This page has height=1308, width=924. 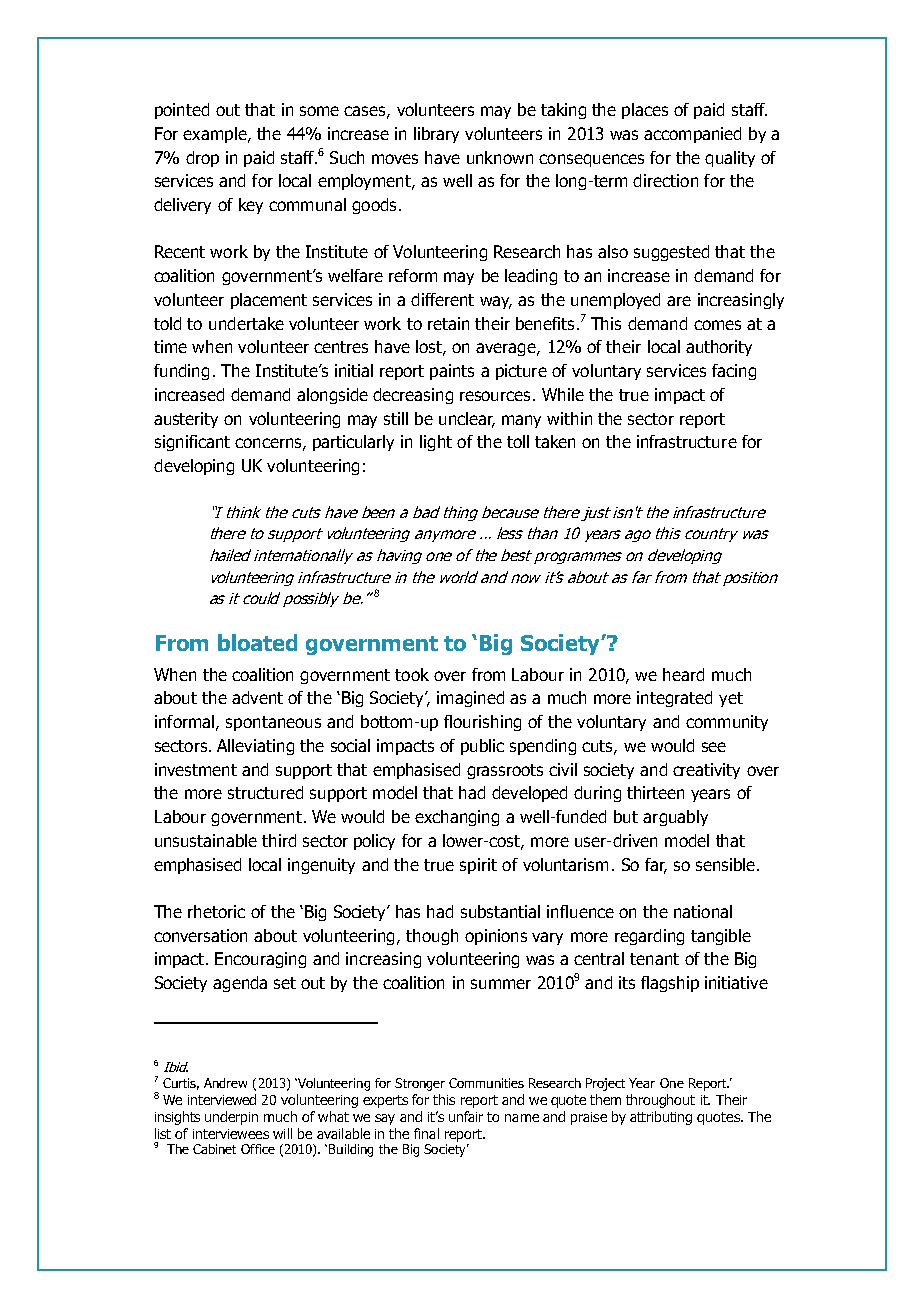 What do you see at coordinates (412, 674) in the page?
I see `took` at bounding box center [412, 674].
